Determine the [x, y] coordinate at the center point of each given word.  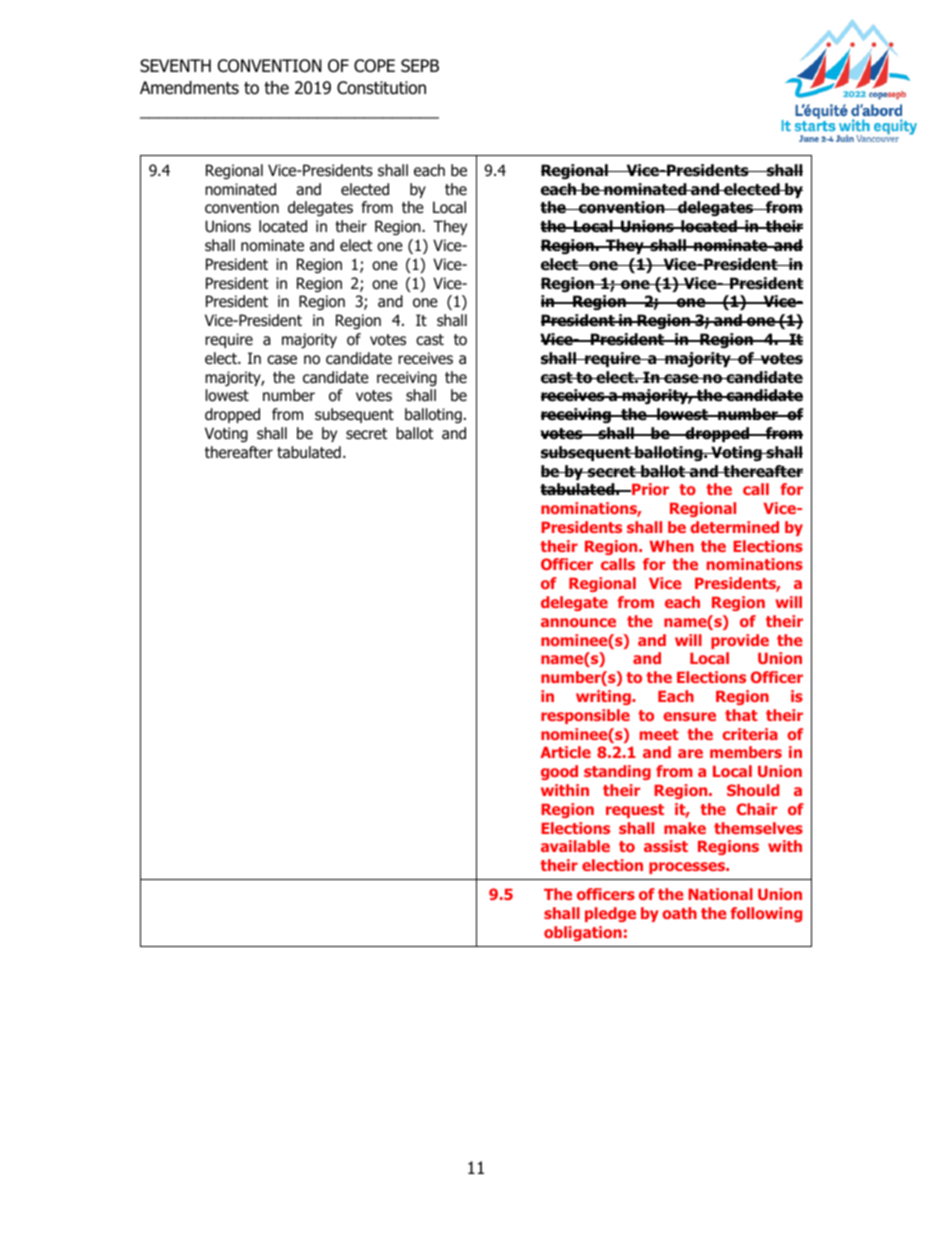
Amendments [189, 88]
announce [578, 622]
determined [734, 527]
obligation [583, 933]
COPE [374, 66]
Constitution [381, 88]
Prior [649, 489]
